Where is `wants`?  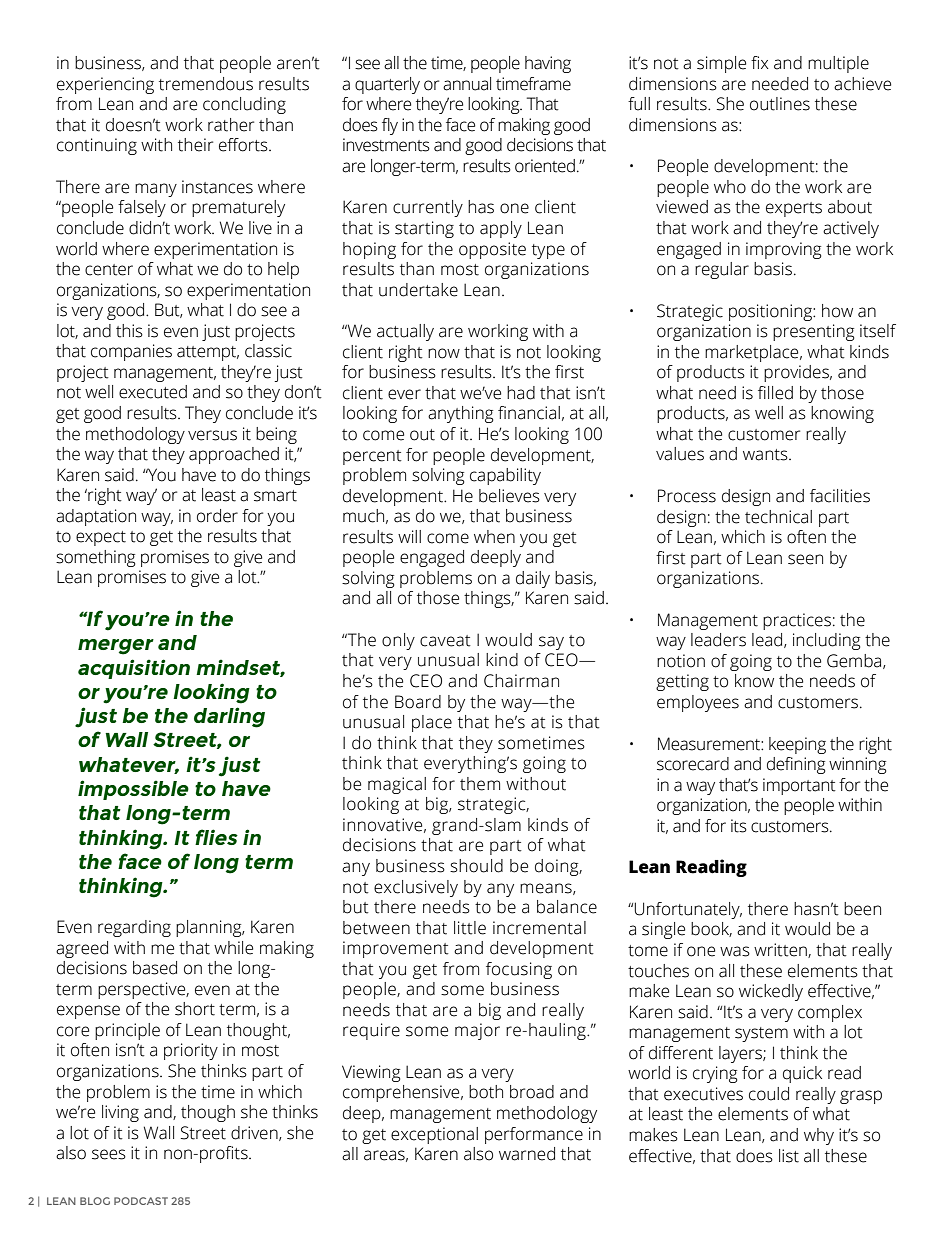
wants is located at coordinates (766, 455).
